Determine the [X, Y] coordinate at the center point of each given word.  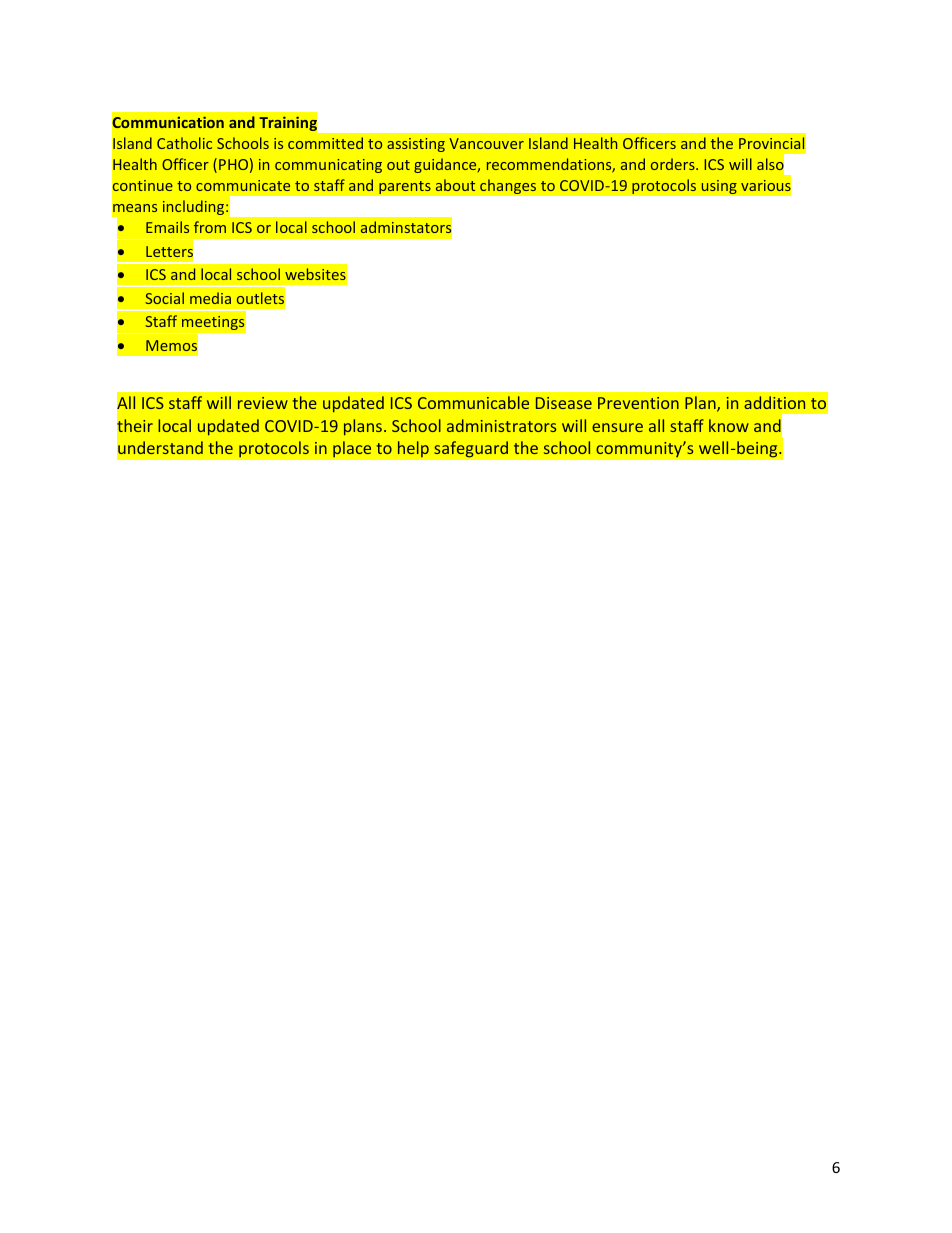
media [210, 298]
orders [674, 164]
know [729, 425]
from [210, 227]
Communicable [473, 402]
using [719, 187]
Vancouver [486, 143]
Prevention [638, 403]
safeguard [471, 449]
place [352, 449]
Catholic [184, 143]
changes [508, 186]
